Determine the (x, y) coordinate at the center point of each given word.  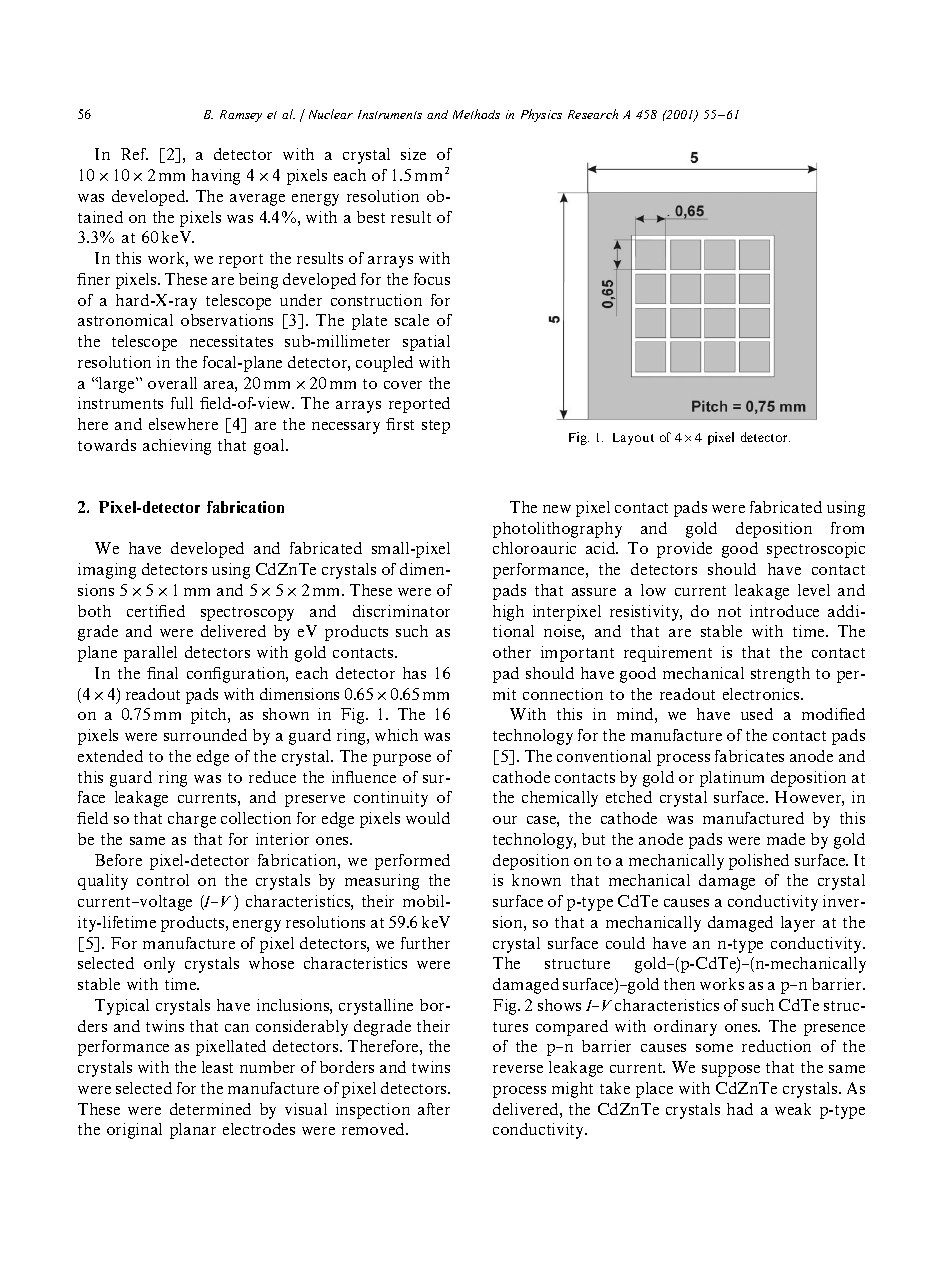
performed (412, 862)
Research (593, 114)
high (508, 613)
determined (210, 1109)
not (729, 612)
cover (403, 385)
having (216, 177)
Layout (633, 439)
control (163, 880)
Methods (476, 114)
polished (759, 862)
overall (172, 383)
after (434, 1109)
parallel (150, 654)
